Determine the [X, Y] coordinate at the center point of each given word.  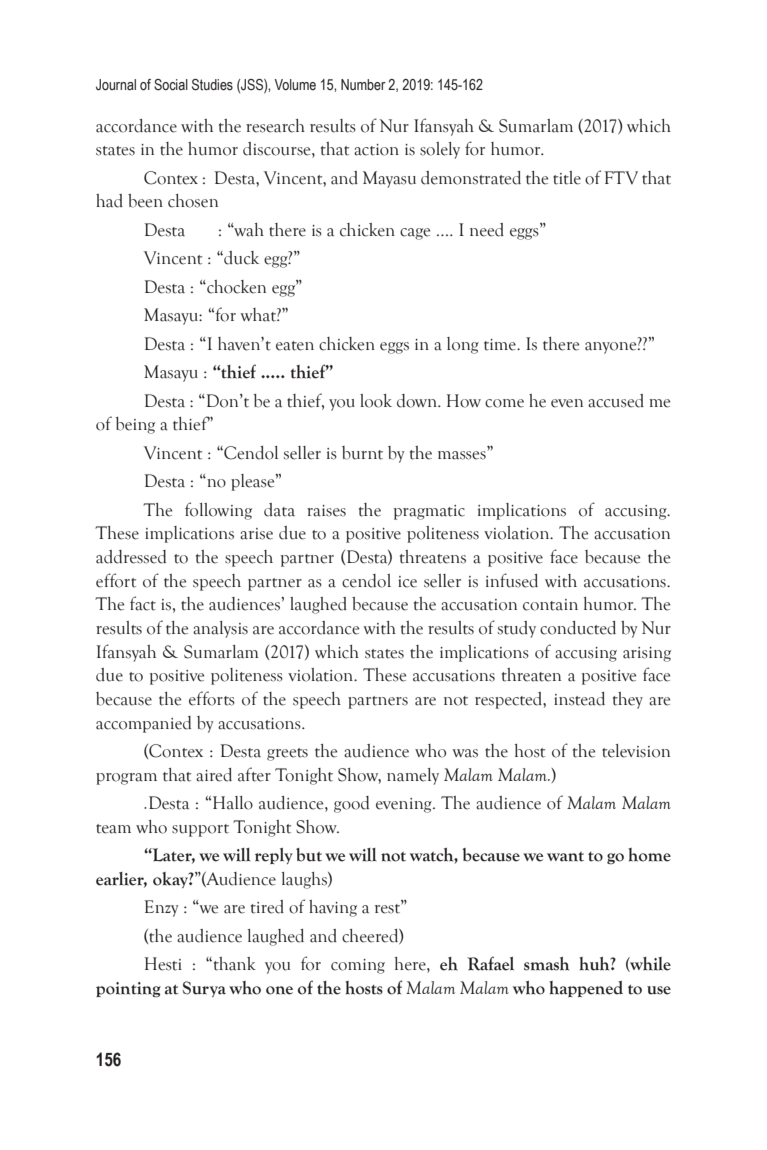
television [636, 751]
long [463, 345]
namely [413, 776]
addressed [131, 557]
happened [586, 989]
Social [171, 85]
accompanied [143, 724]
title [567, 178]
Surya [204, 989]
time [501, 345]
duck [240, 258]
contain [550, 605]
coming [358, 966]
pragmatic [429, 512]
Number [363, 85]
